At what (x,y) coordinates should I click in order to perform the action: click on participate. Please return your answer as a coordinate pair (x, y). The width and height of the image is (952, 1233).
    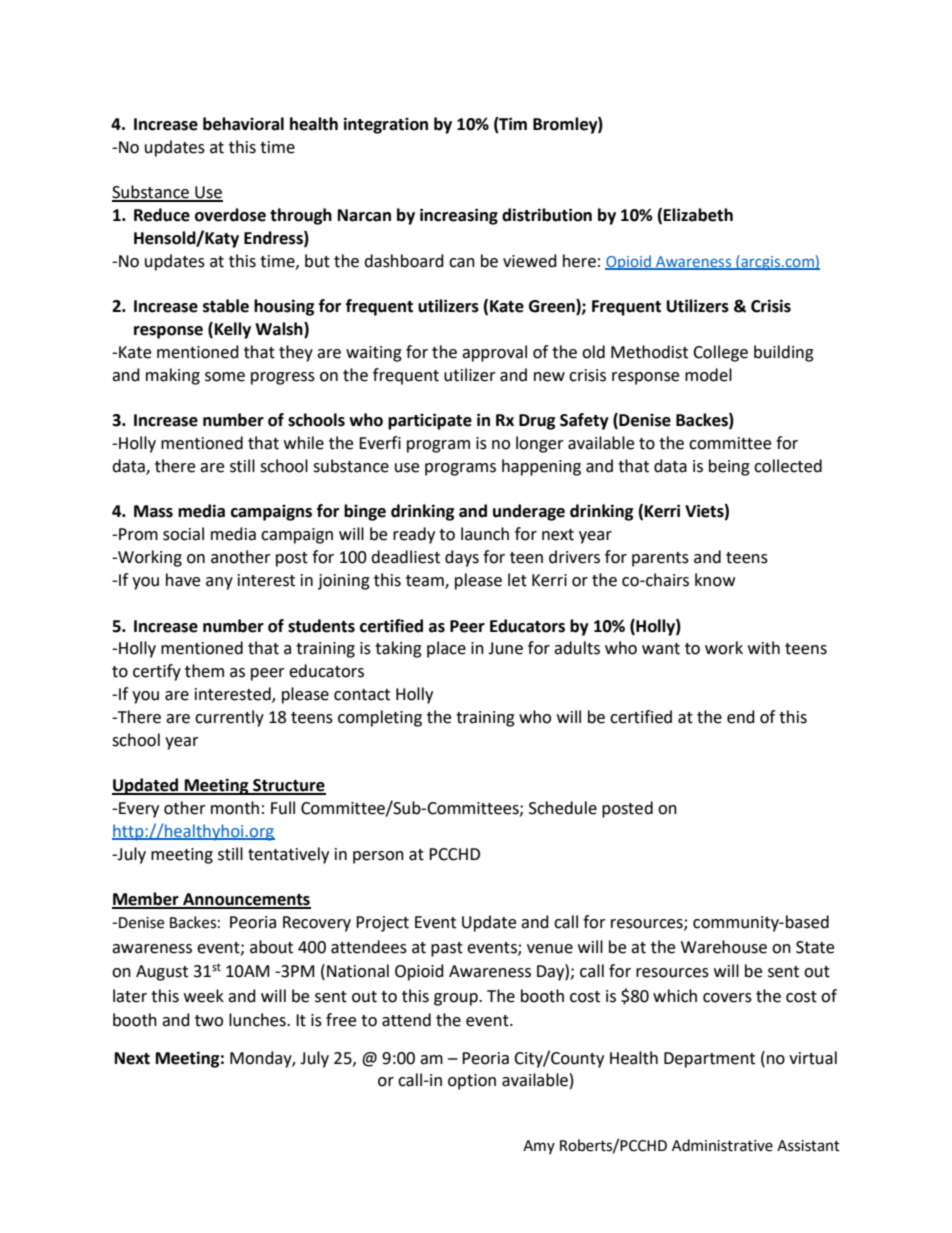
    Looking at the image, I should click on (430, 421).
